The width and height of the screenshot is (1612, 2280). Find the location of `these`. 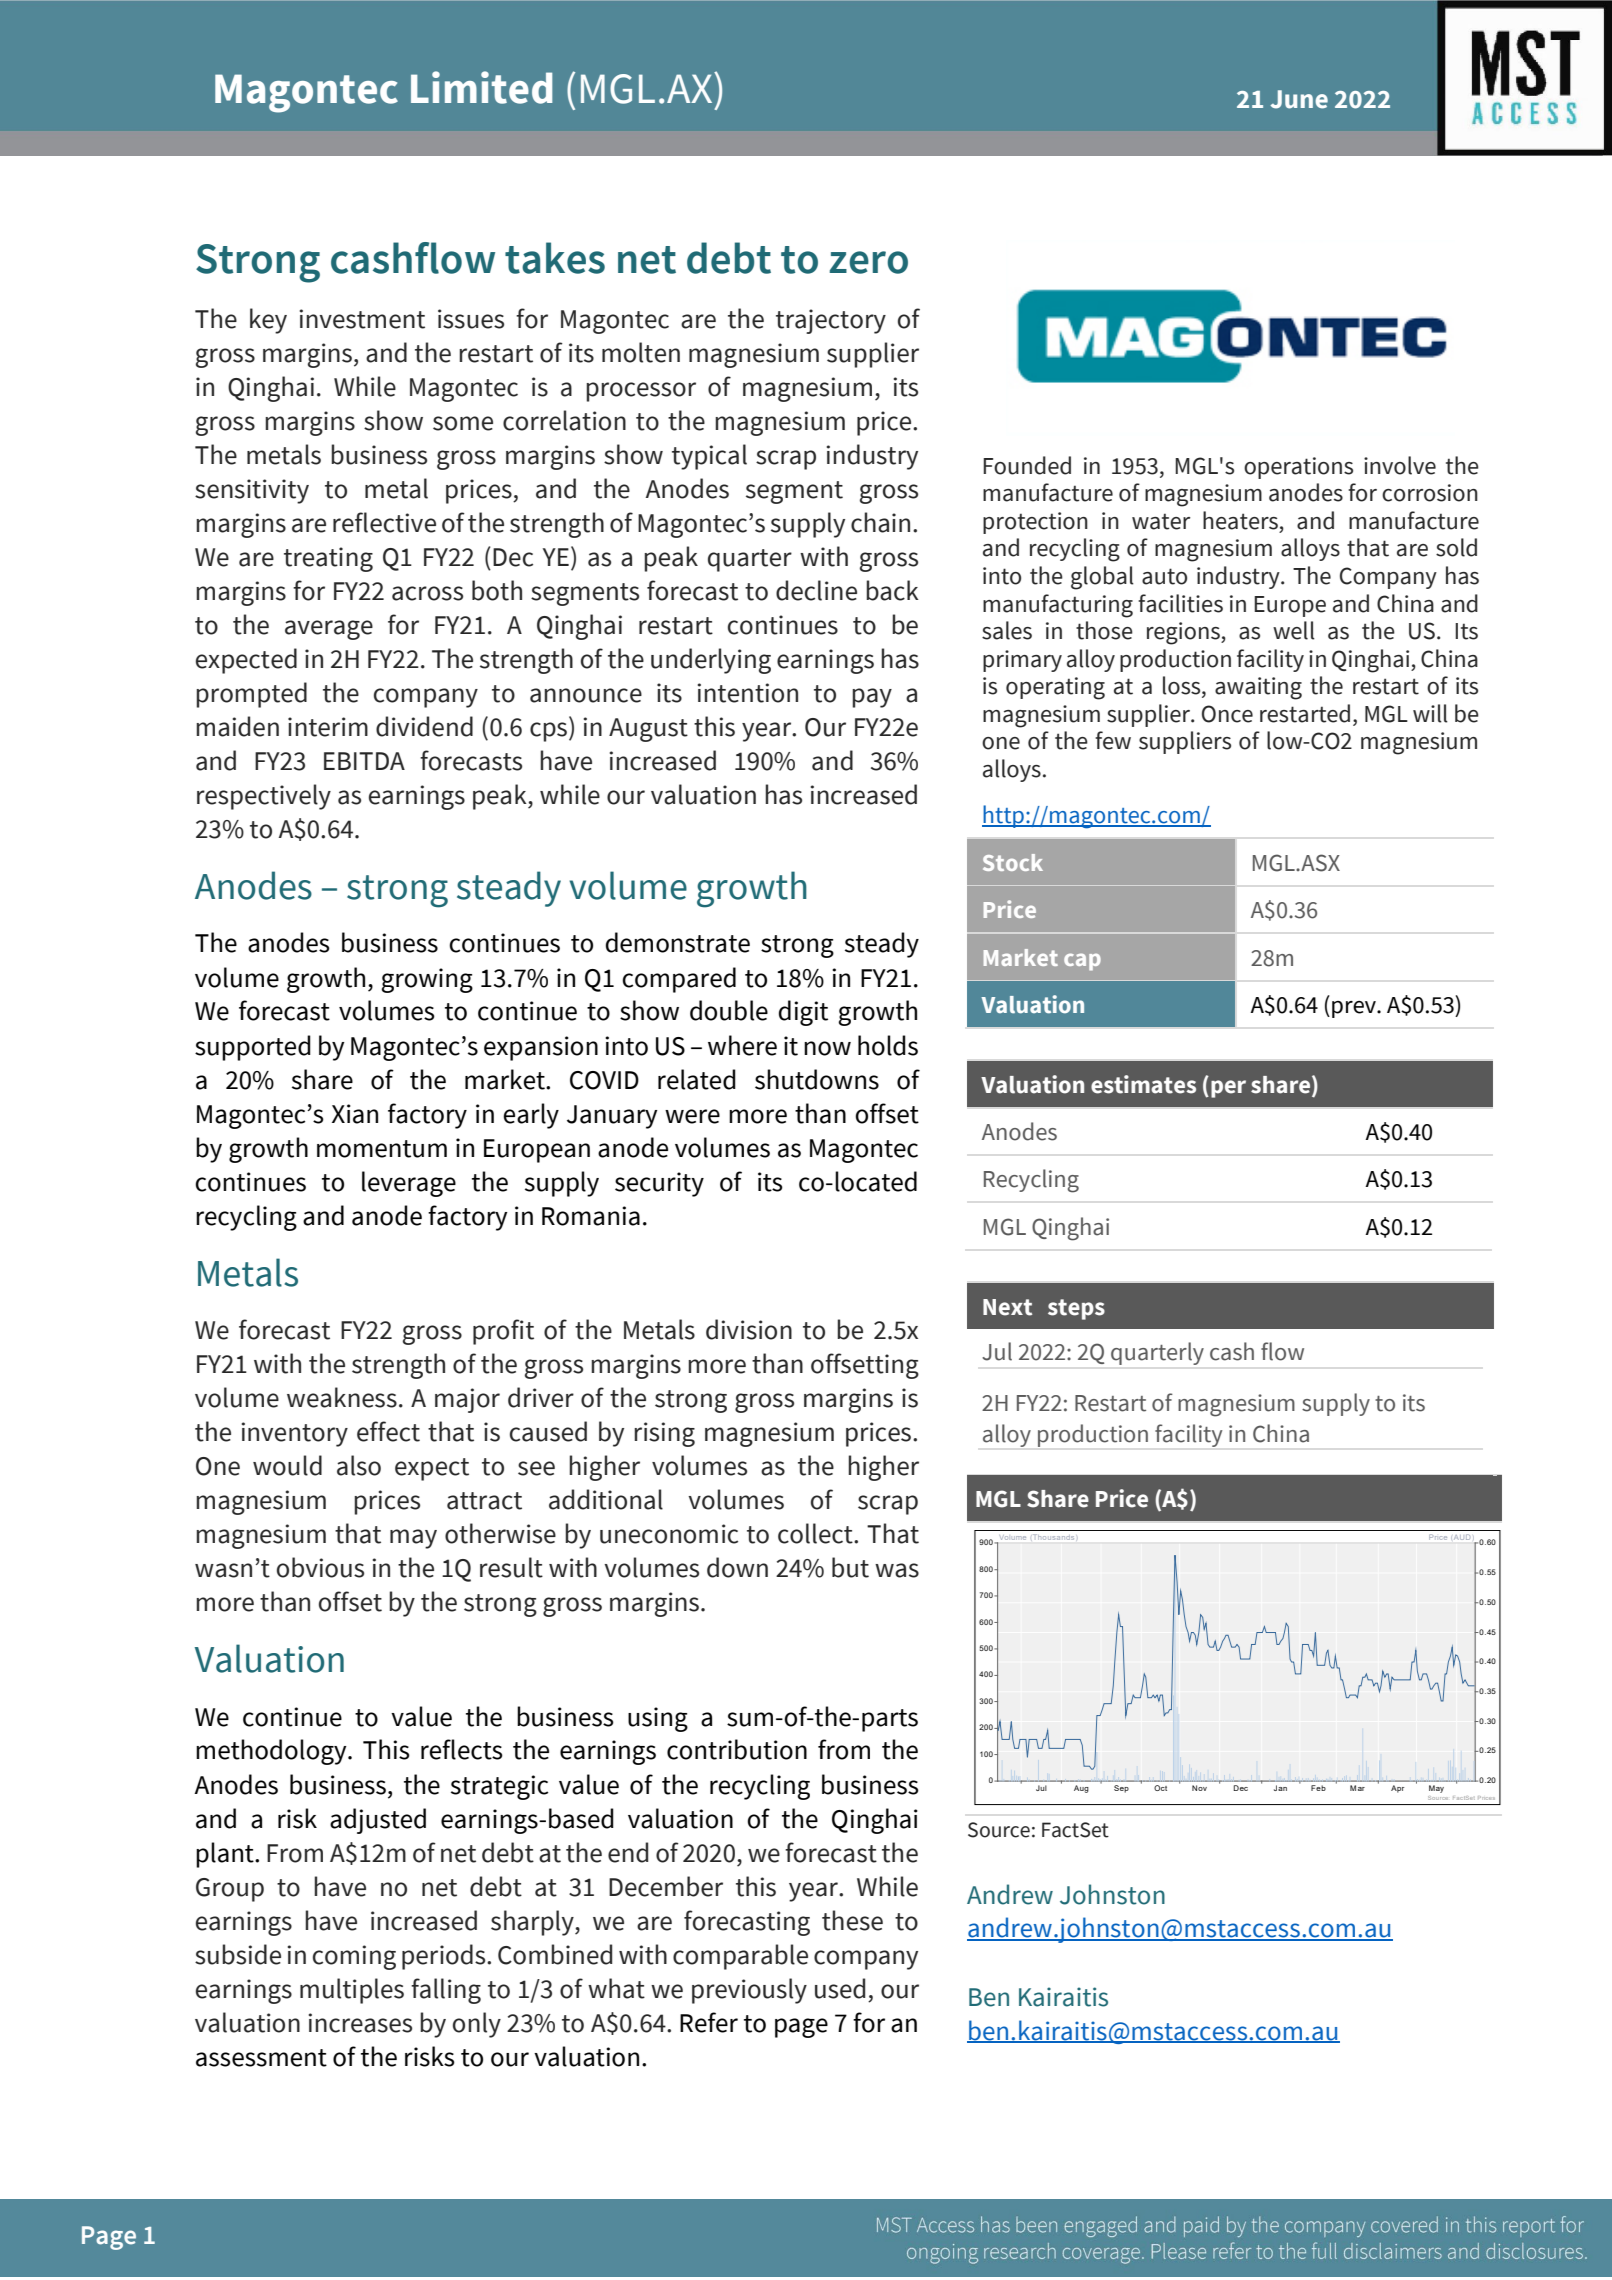

these is located at coordinates (852, 1920).
